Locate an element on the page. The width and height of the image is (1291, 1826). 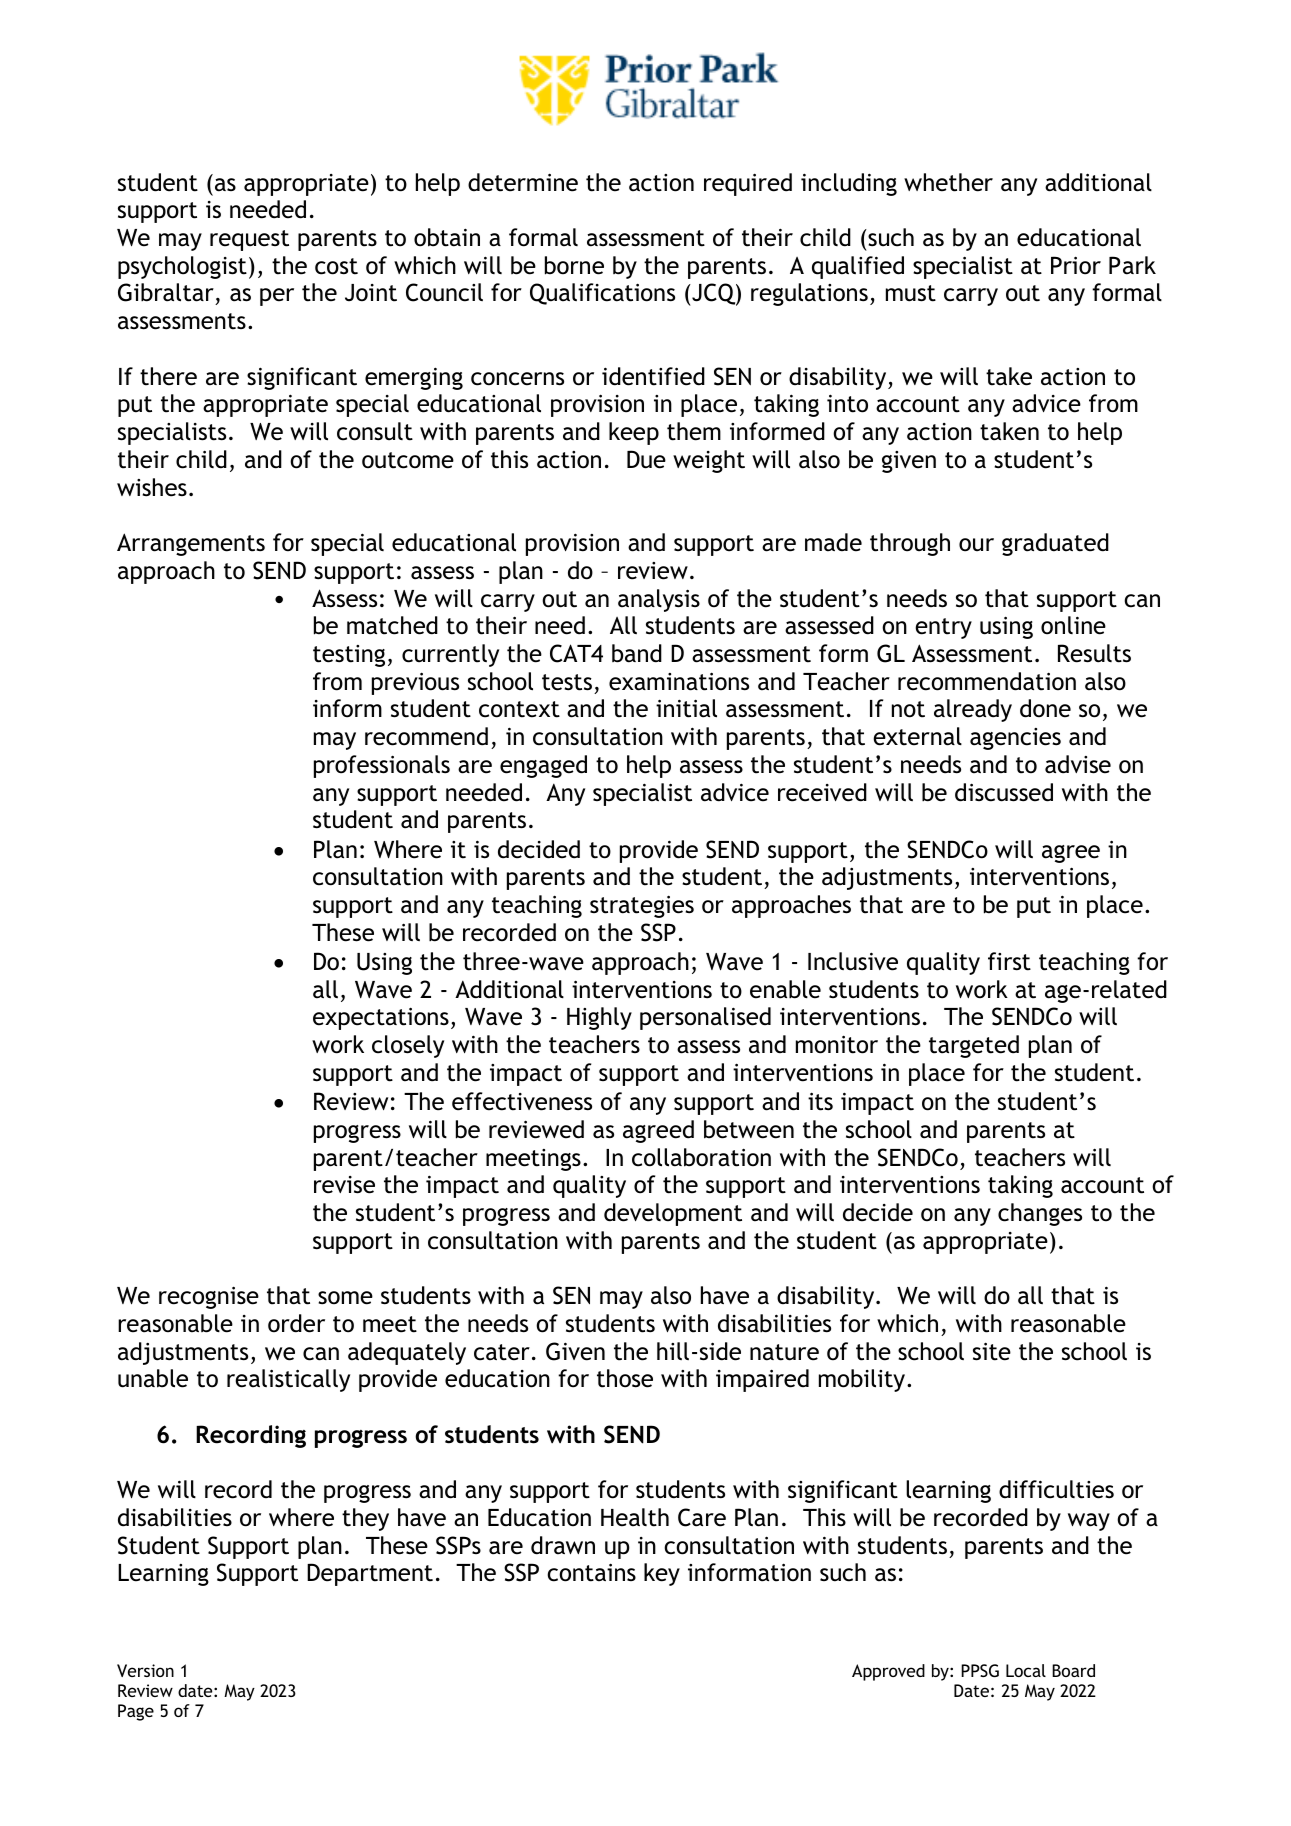
our is located at coordinates (976, 545).
